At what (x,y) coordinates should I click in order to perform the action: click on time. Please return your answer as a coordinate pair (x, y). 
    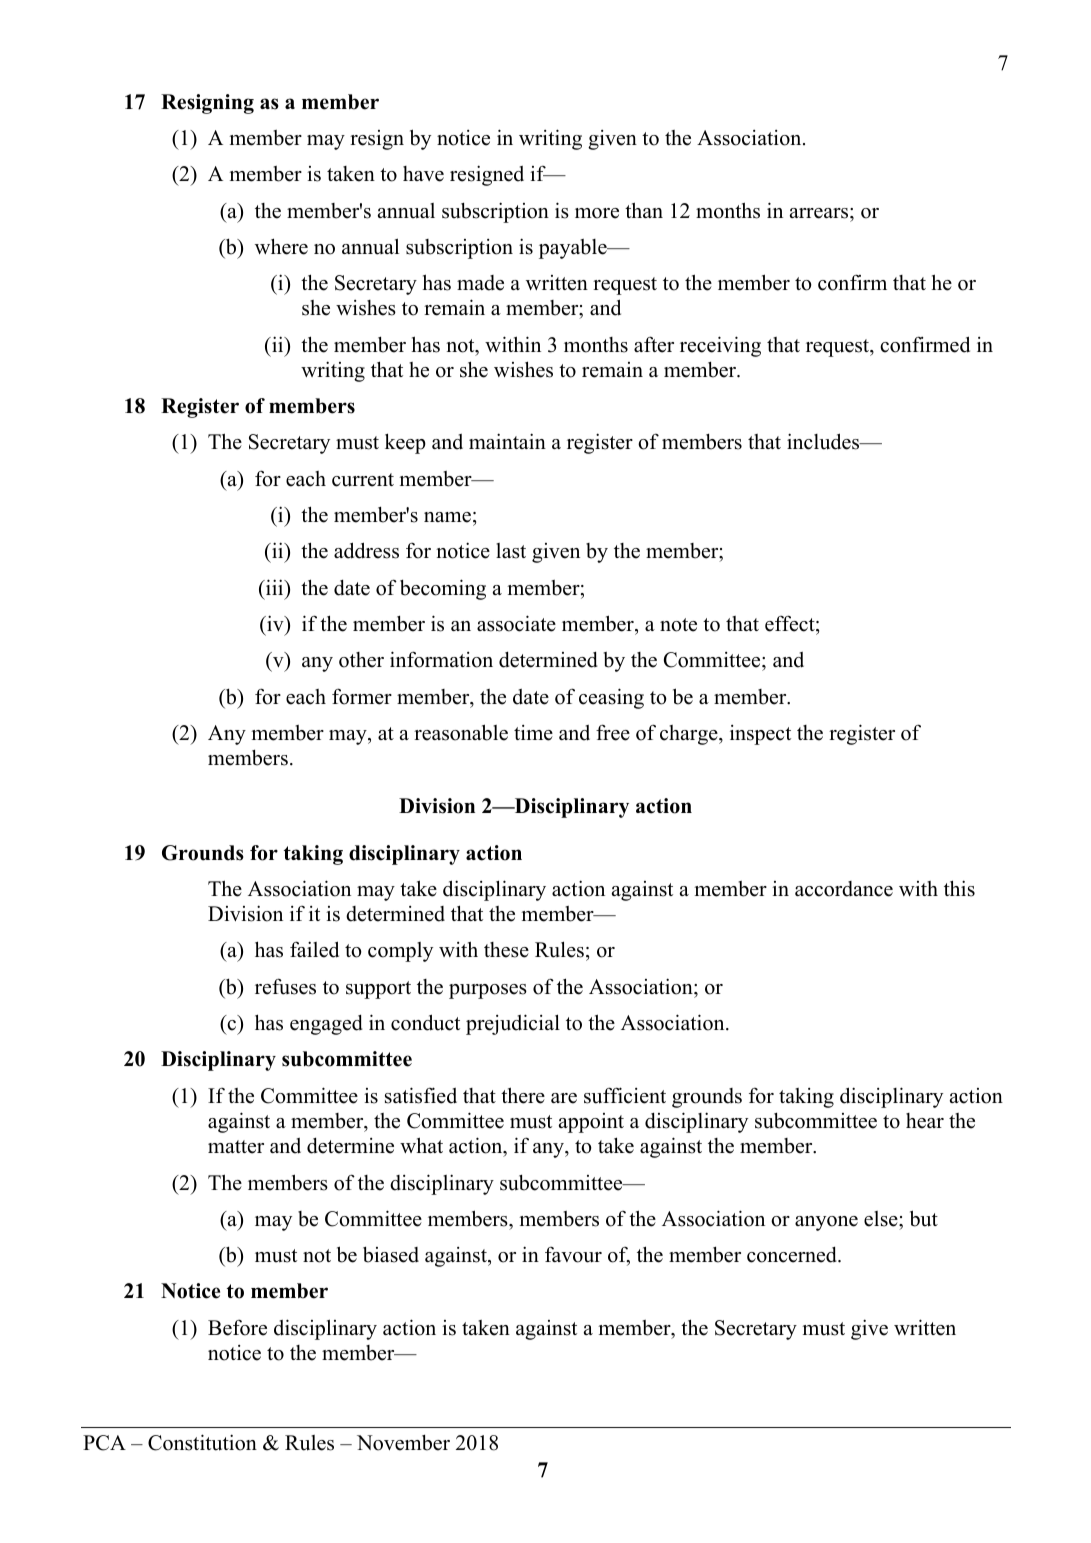
    Looking at the image, I should click on (533, 733).
